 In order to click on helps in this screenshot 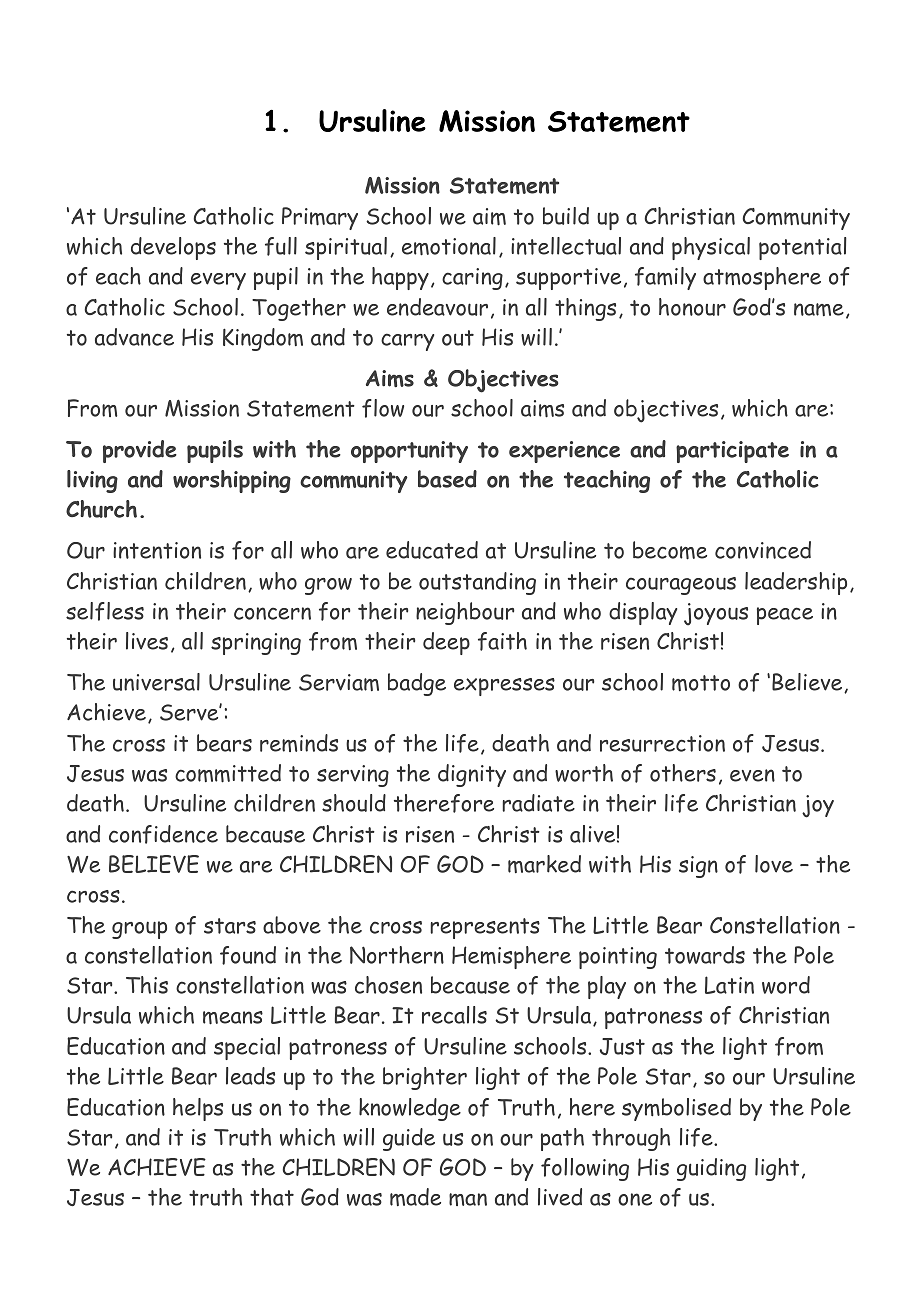, I will do `click(198, 1109)`.
